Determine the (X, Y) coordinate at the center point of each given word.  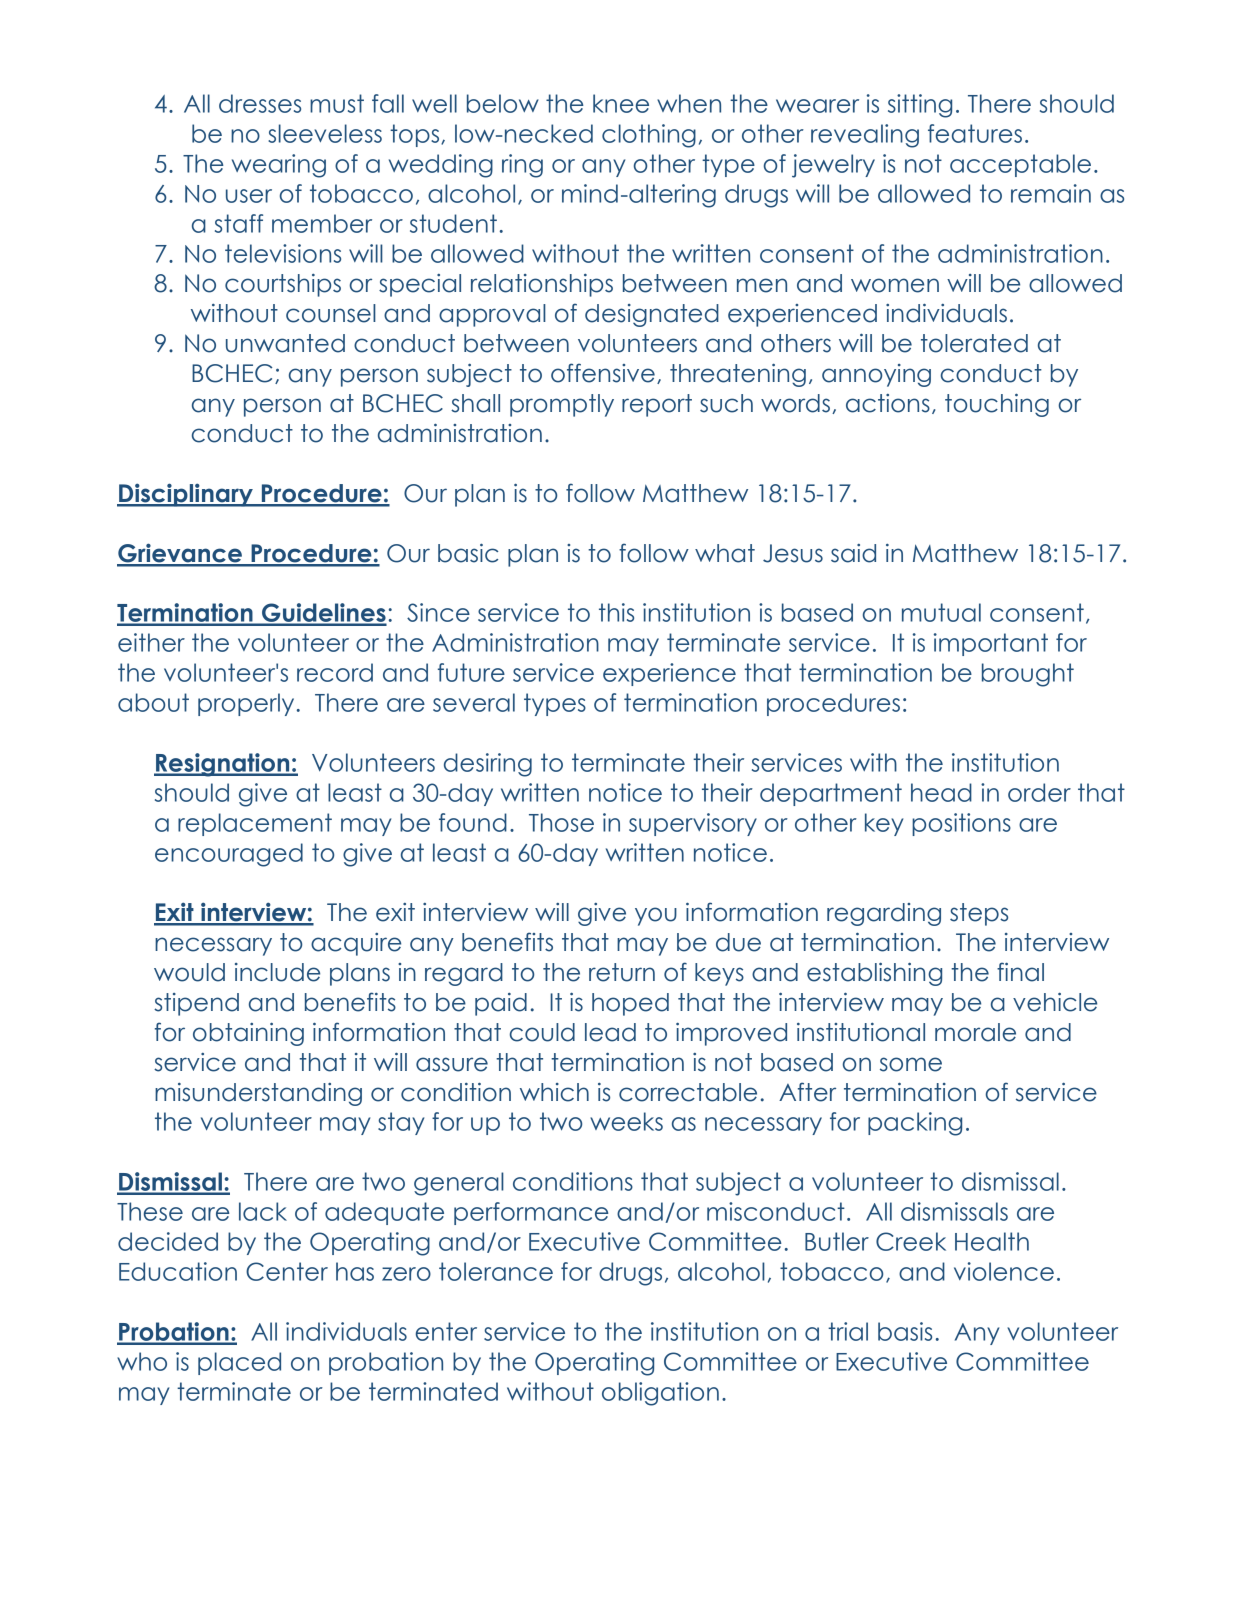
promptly (562, 405)
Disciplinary (186, 495)
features (975, 133)
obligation (660, 1394)
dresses (260, 103)
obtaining (248, 1034)
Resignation (223, 765)
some (911, 1064)
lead (610, 1032)
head (941, 792)
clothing (649, 136)
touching (997, 405)
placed (239, 1363)
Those (561, 822)
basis (905, 1331)
